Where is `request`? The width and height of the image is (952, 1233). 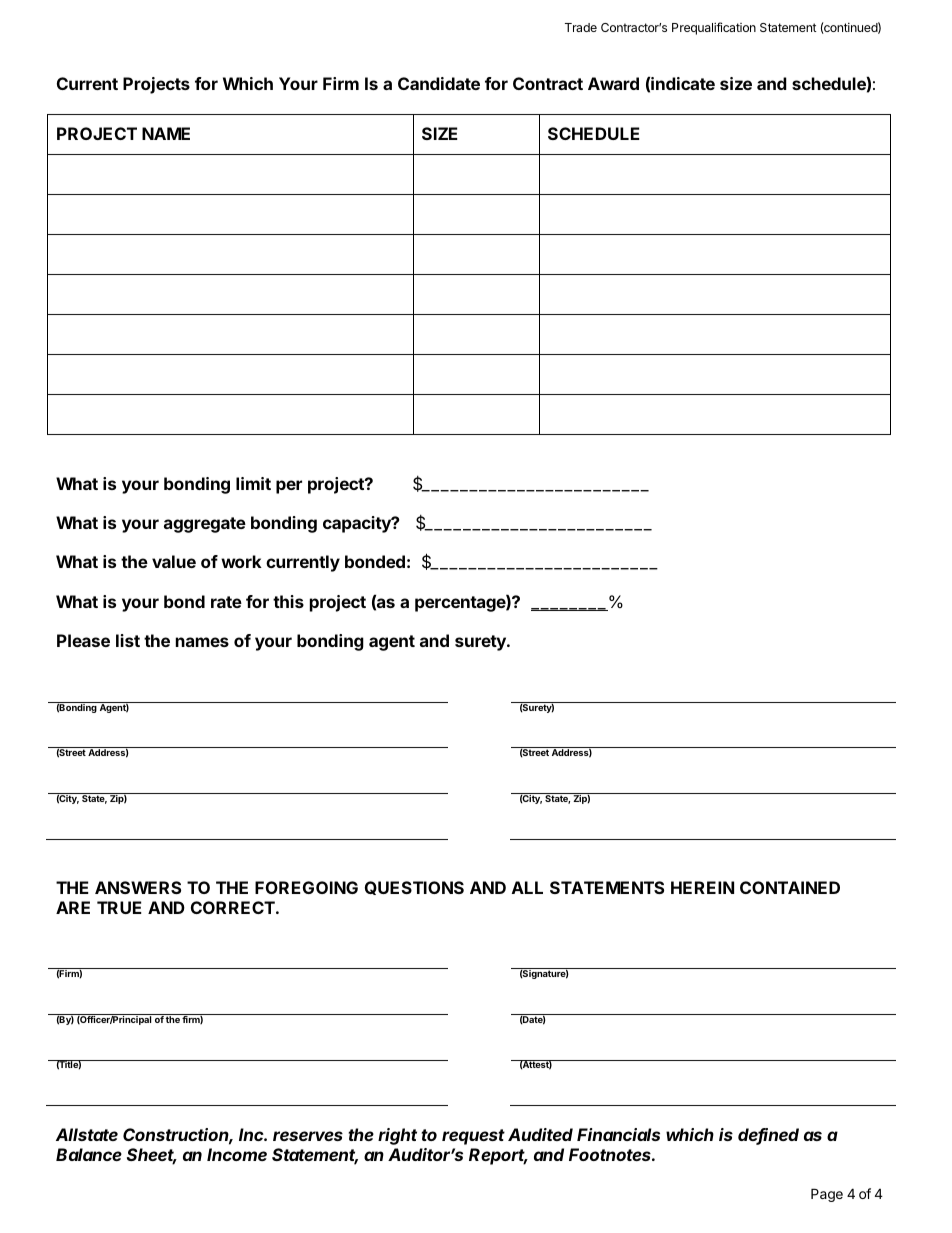 request is located at coordinates (473, 1137).
